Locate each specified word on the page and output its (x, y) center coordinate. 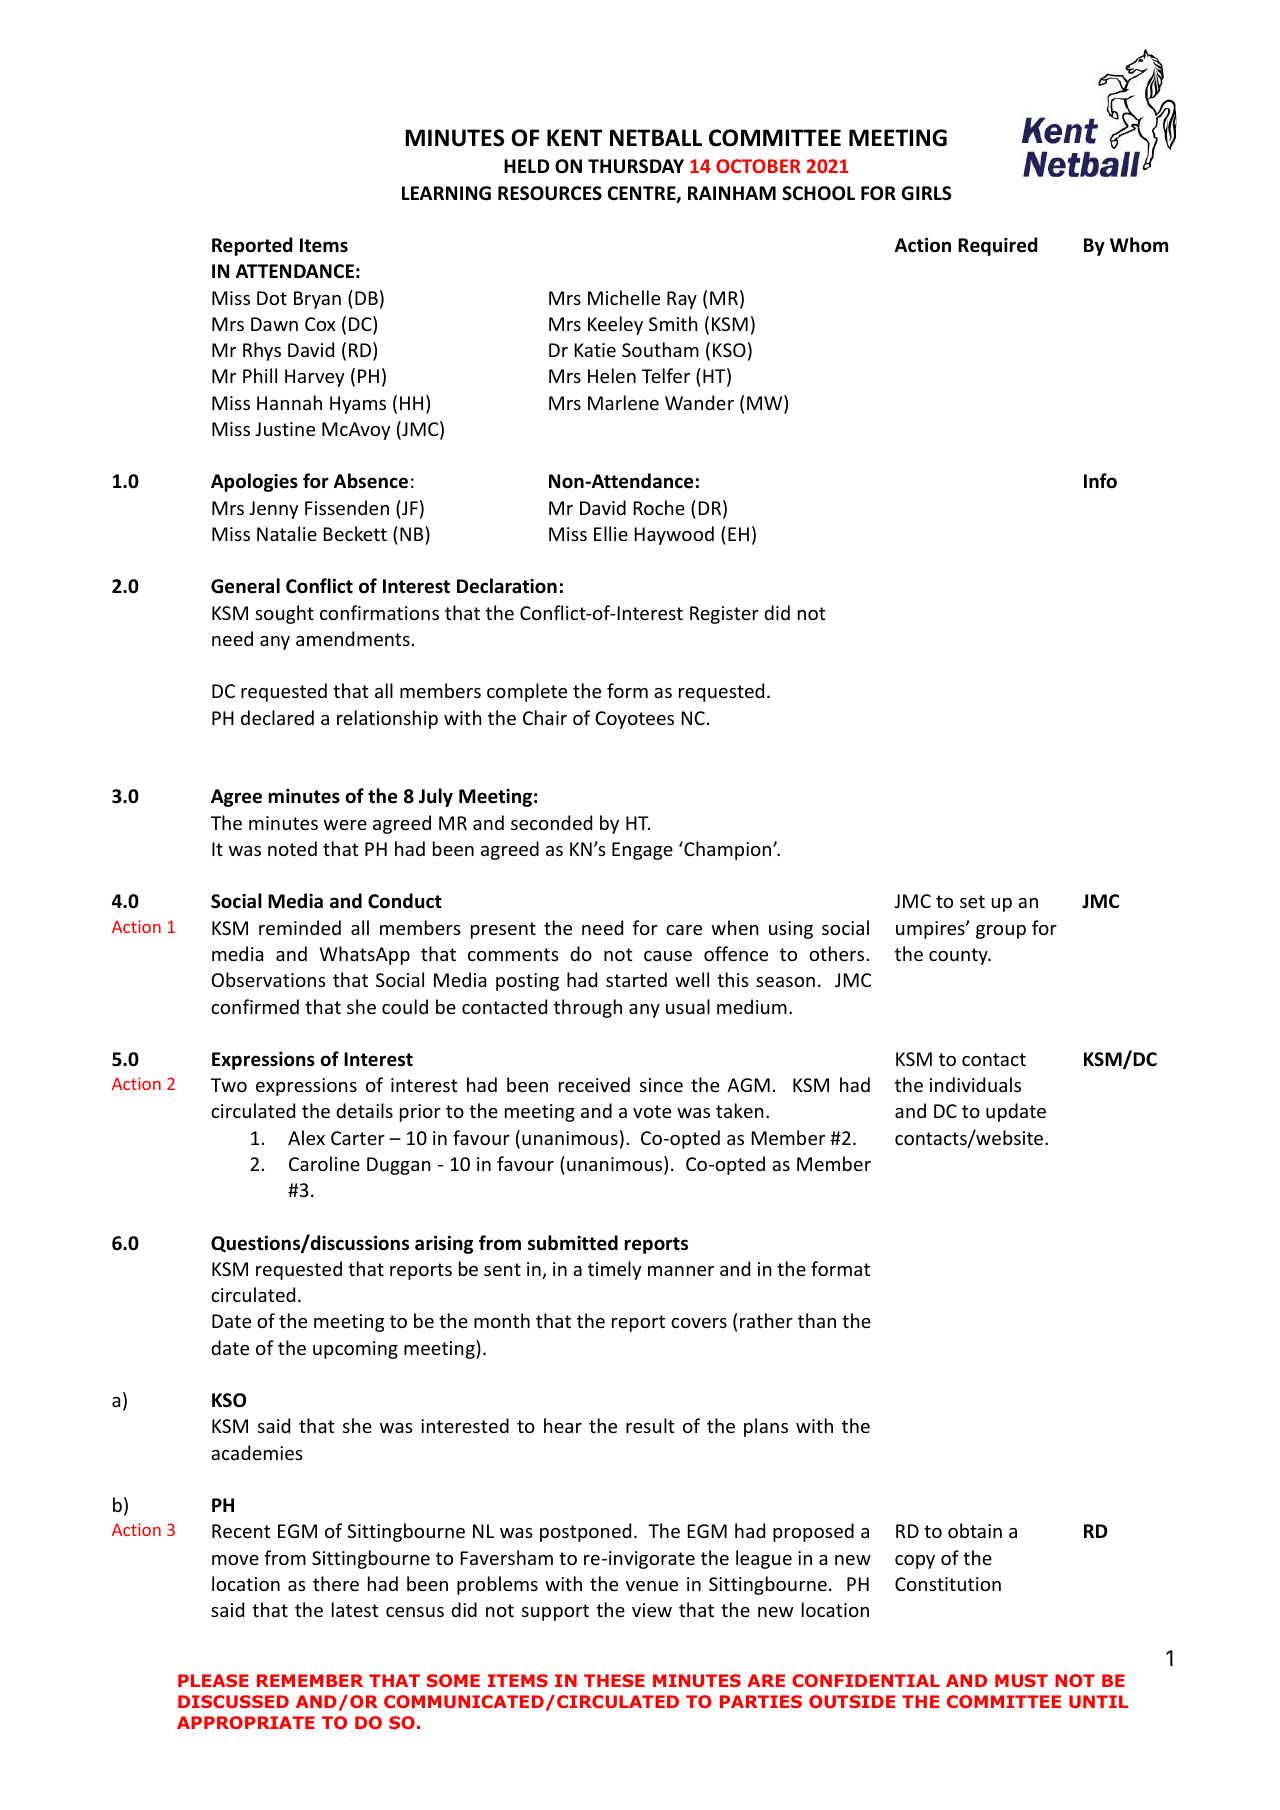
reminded (300, 927)
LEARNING (446, 193)
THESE (614, 1680)
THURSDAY (636, 166)
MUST (1021, 1680)
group (1001, 932)
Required (997, 246)
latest (355, 1609)
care (684, 930)
